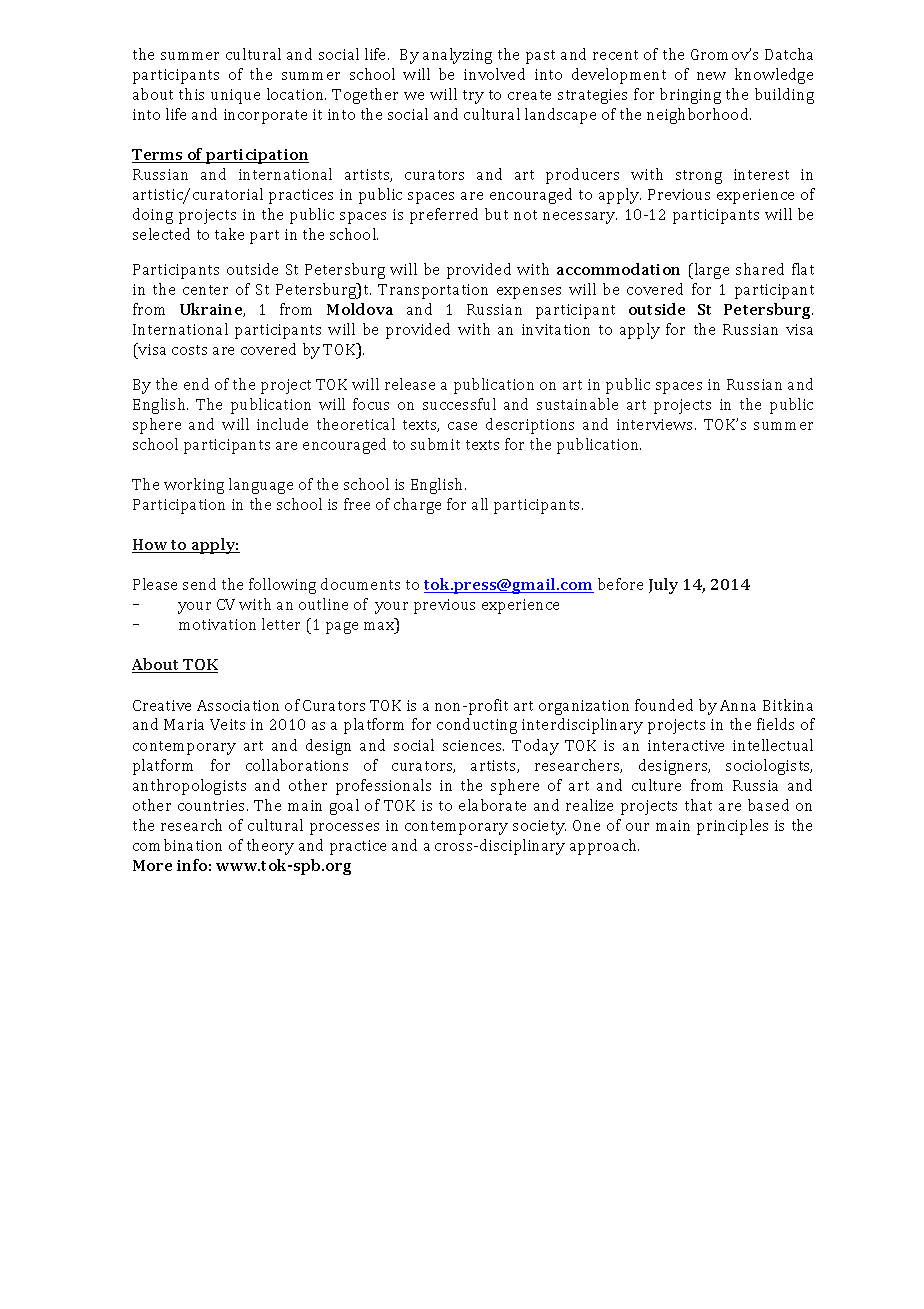 This screenshot has width=924, height=1309. I want to click on Association, so click(238, 705).
